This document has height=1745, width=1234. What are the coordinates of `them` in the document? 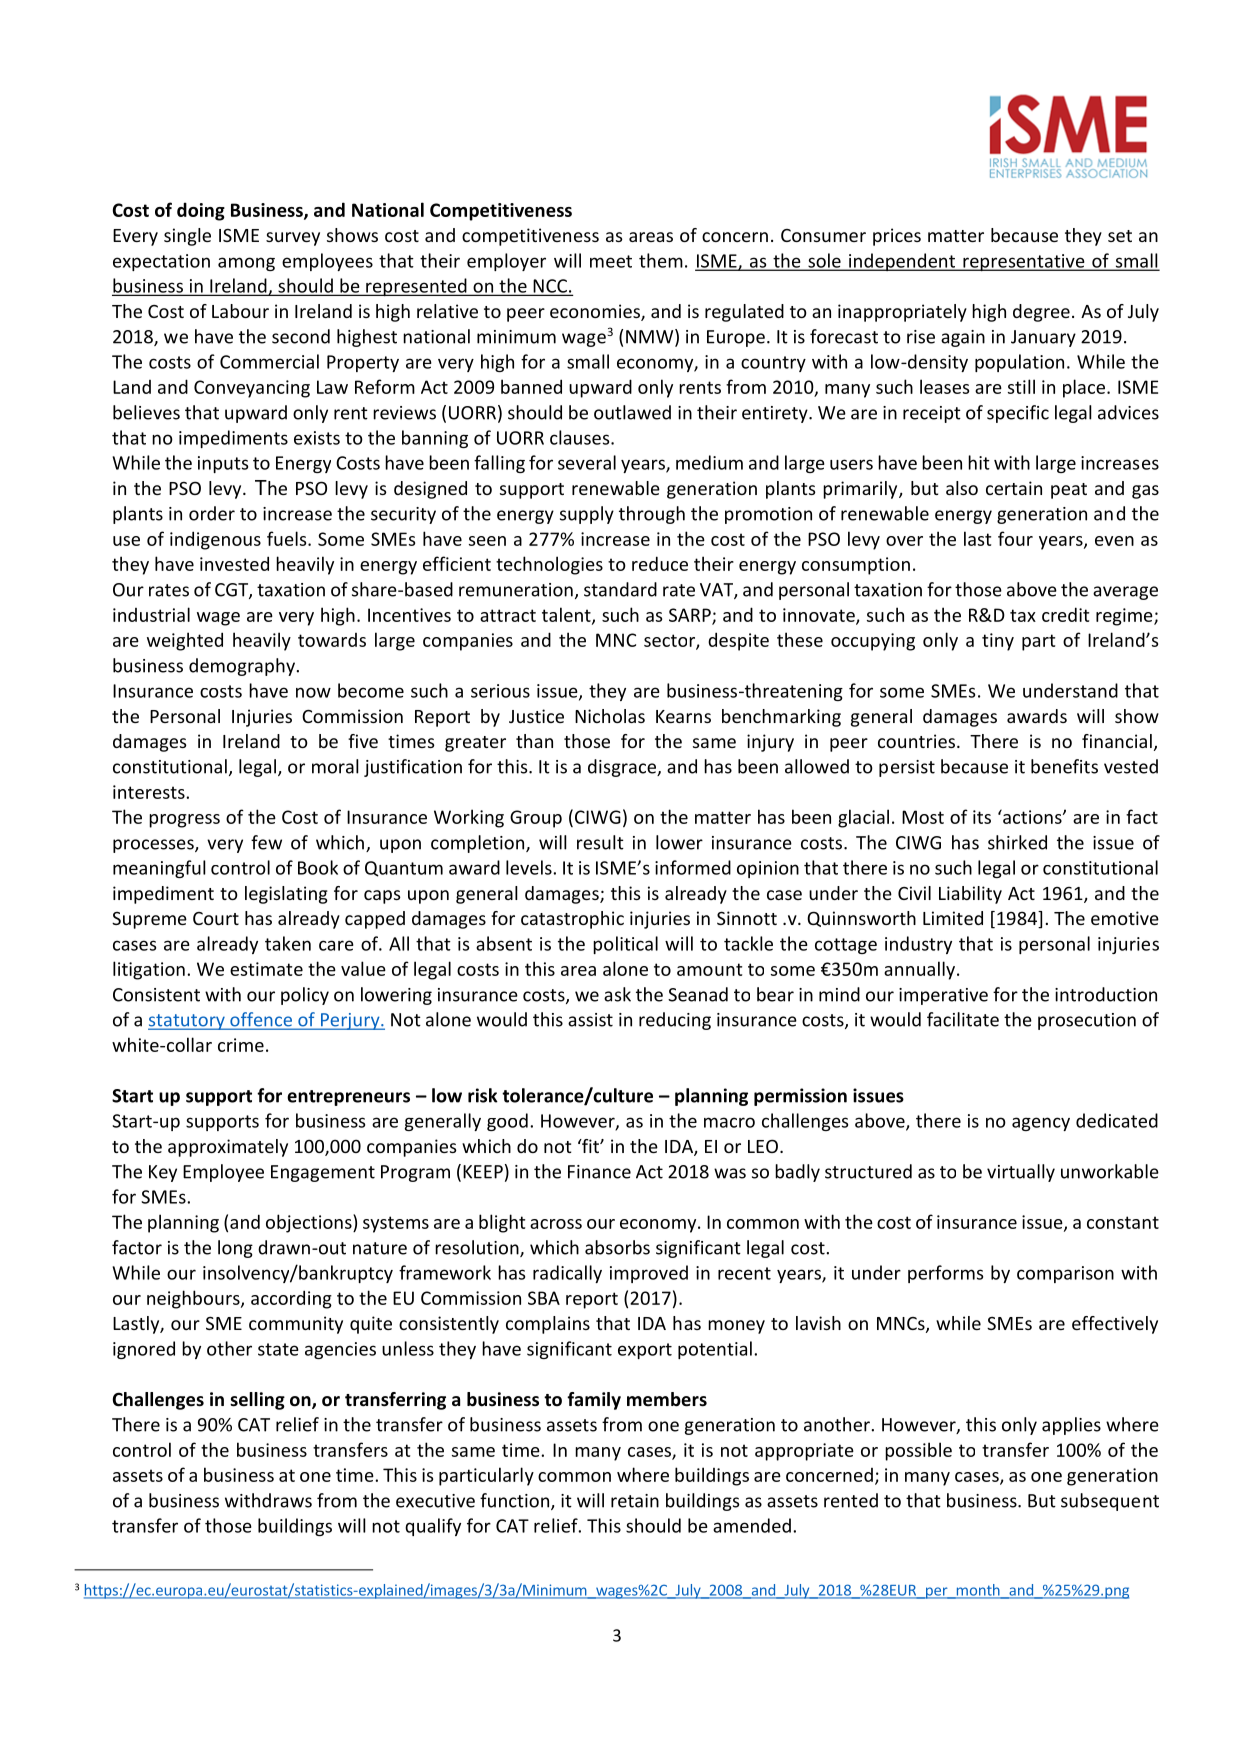 It's located at (661, 260).
